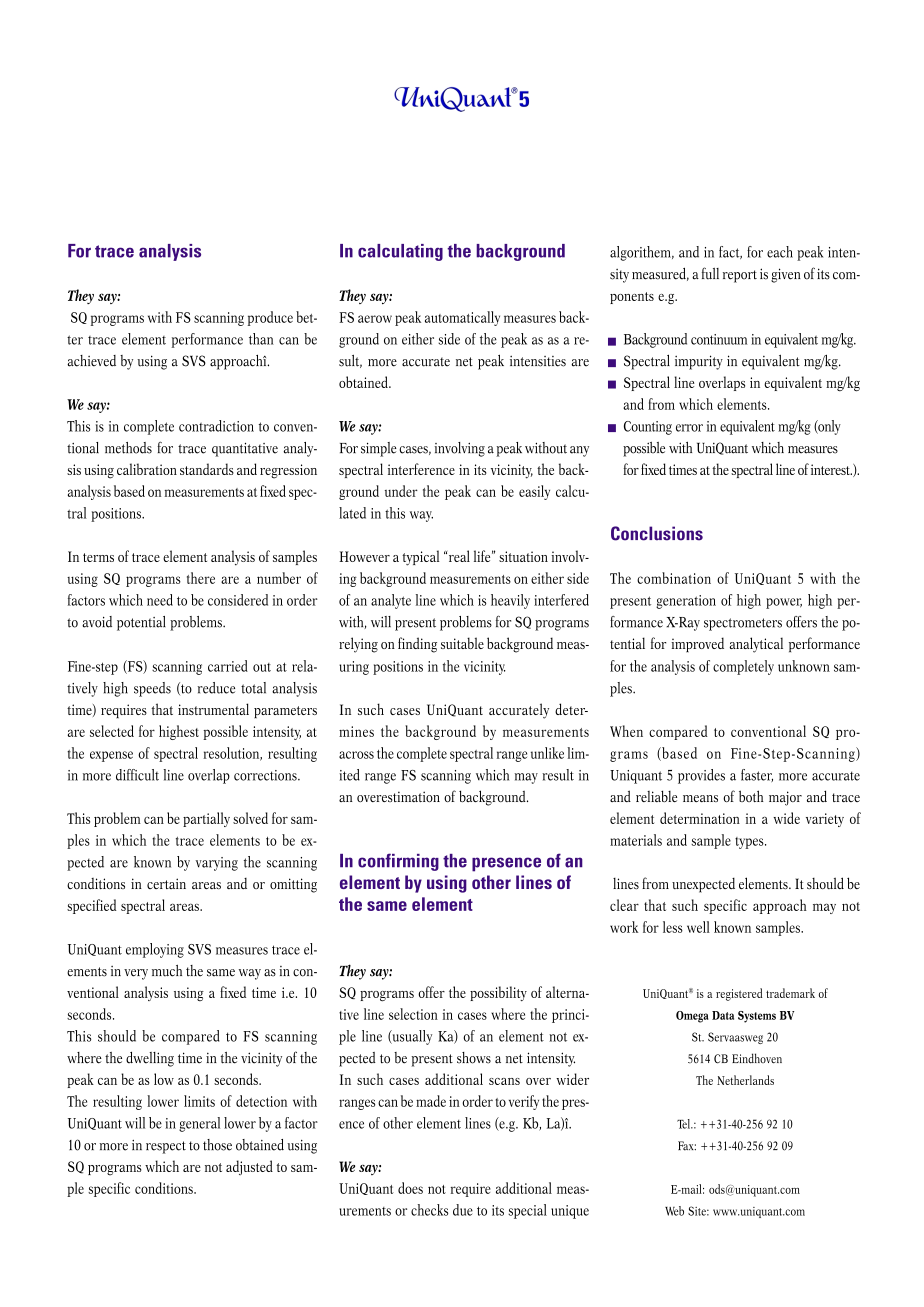 The height and width of the screenshot is (1307, 924). What do you see at coordinates (217, 1145) in the screenshot?
I see `those` at bounding box center [217, 1145].
